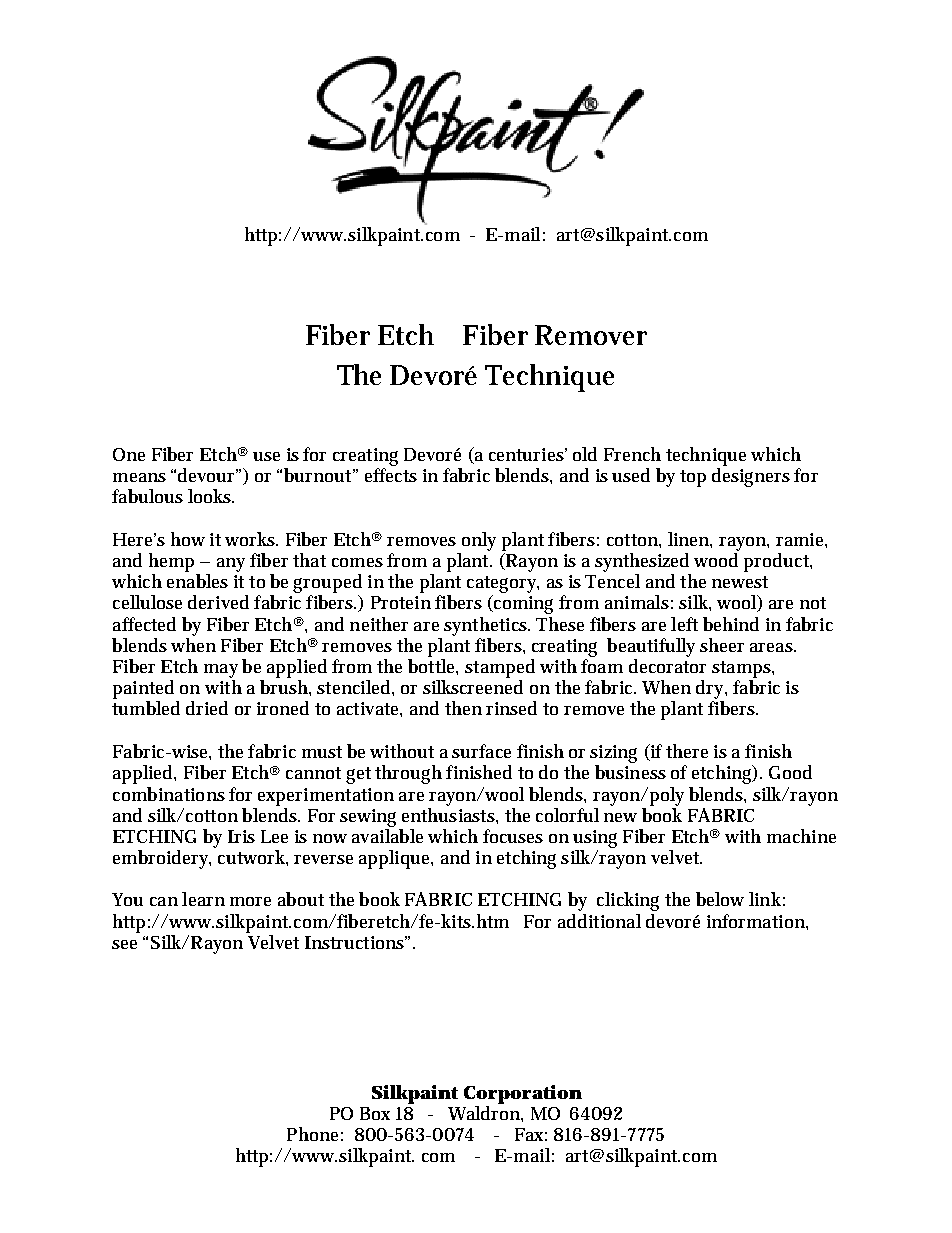 The image size is (952, 1233). I want to click on learn, so click(203, 899).
